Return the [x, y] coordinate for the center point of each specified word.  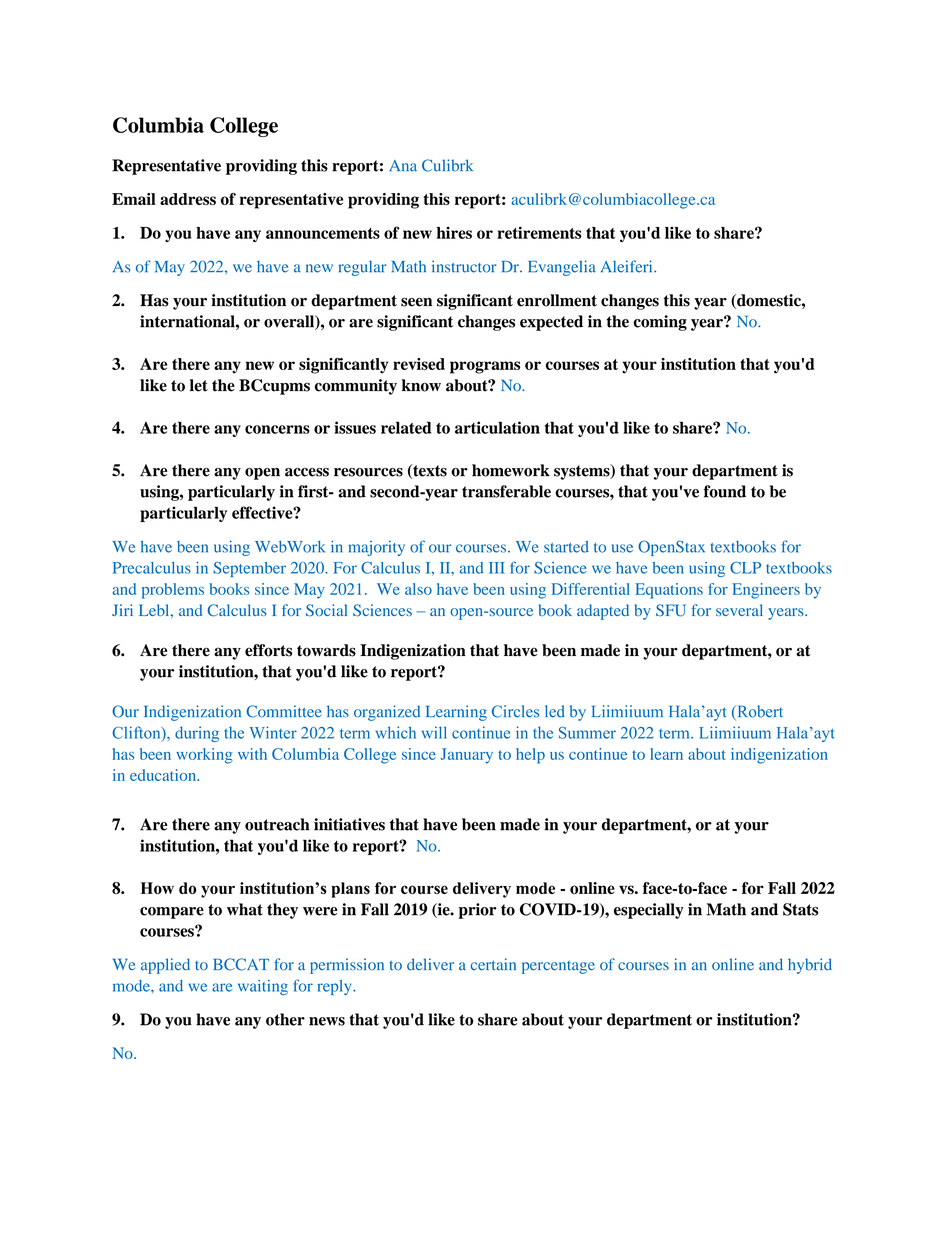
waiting [263, 987]
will [434, 732]
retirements [539, 232]
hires [454, 232]
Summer [587, 733]
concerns [277, 429]
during [197, 734]
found [725, 491]
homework [511, 470]
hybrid [810, 966]
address [188, 199]
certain [493, 964]
